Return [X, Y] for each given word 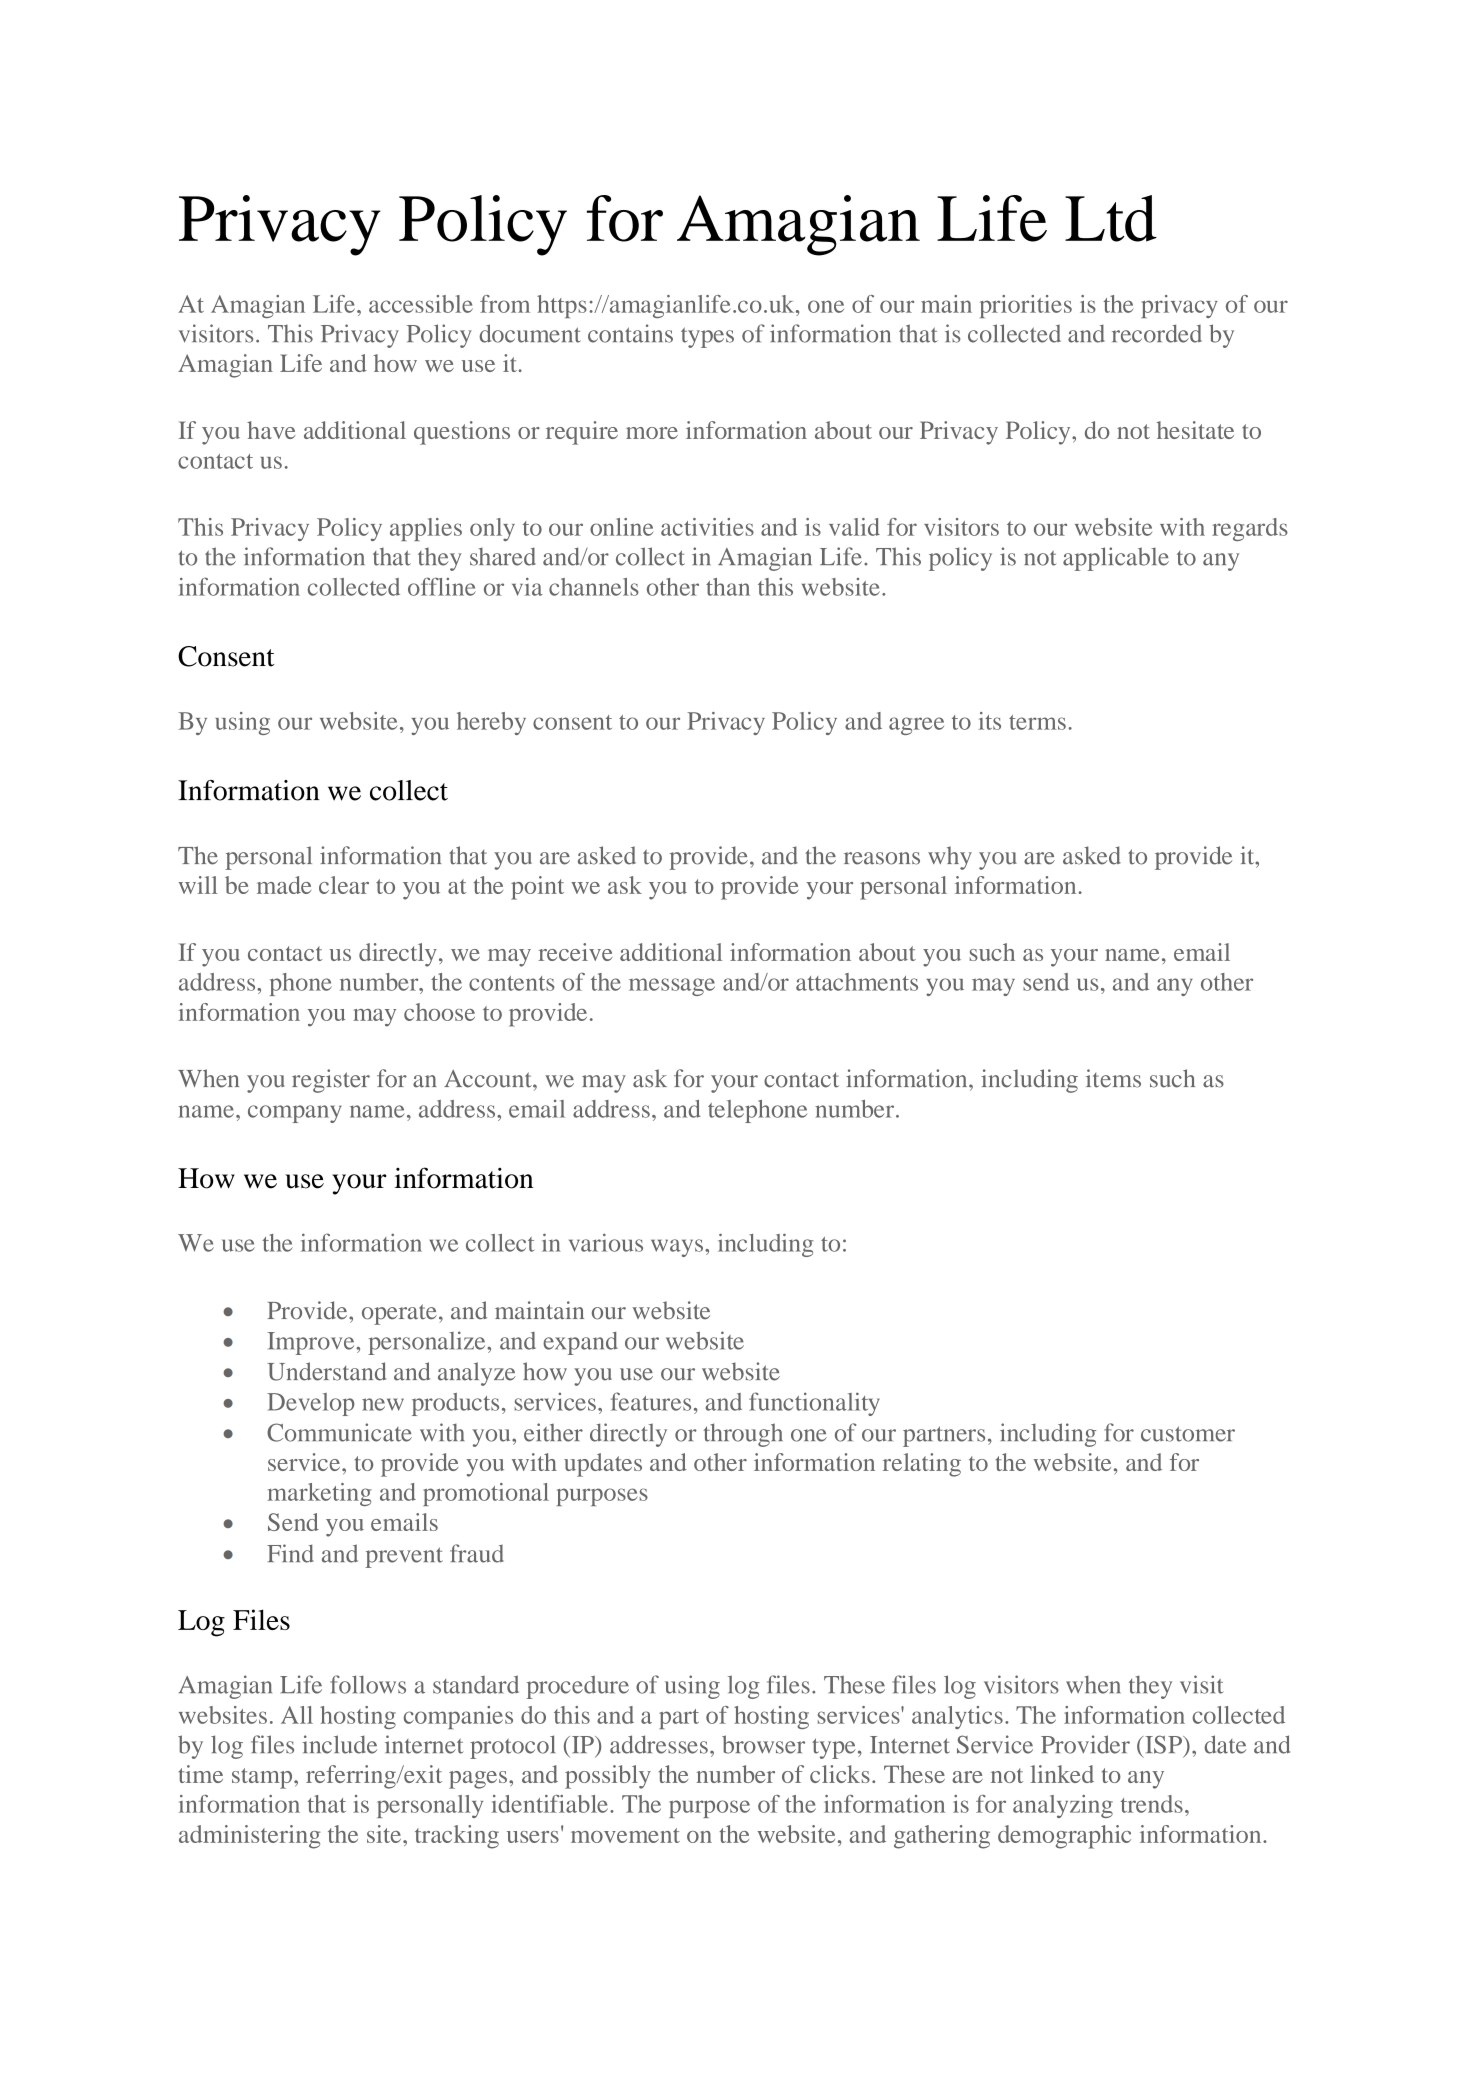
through [743, 1435]
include [339, 1744]
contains [630, 333]
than [728, 587]
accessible [421, 304]
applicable [1116, 559]
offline [442, 586]
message [672, 987]
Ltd [1111, 218]
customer [1188, 1434]
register [331, 1081]
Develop [310, 1404]
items [1113, 1078]
